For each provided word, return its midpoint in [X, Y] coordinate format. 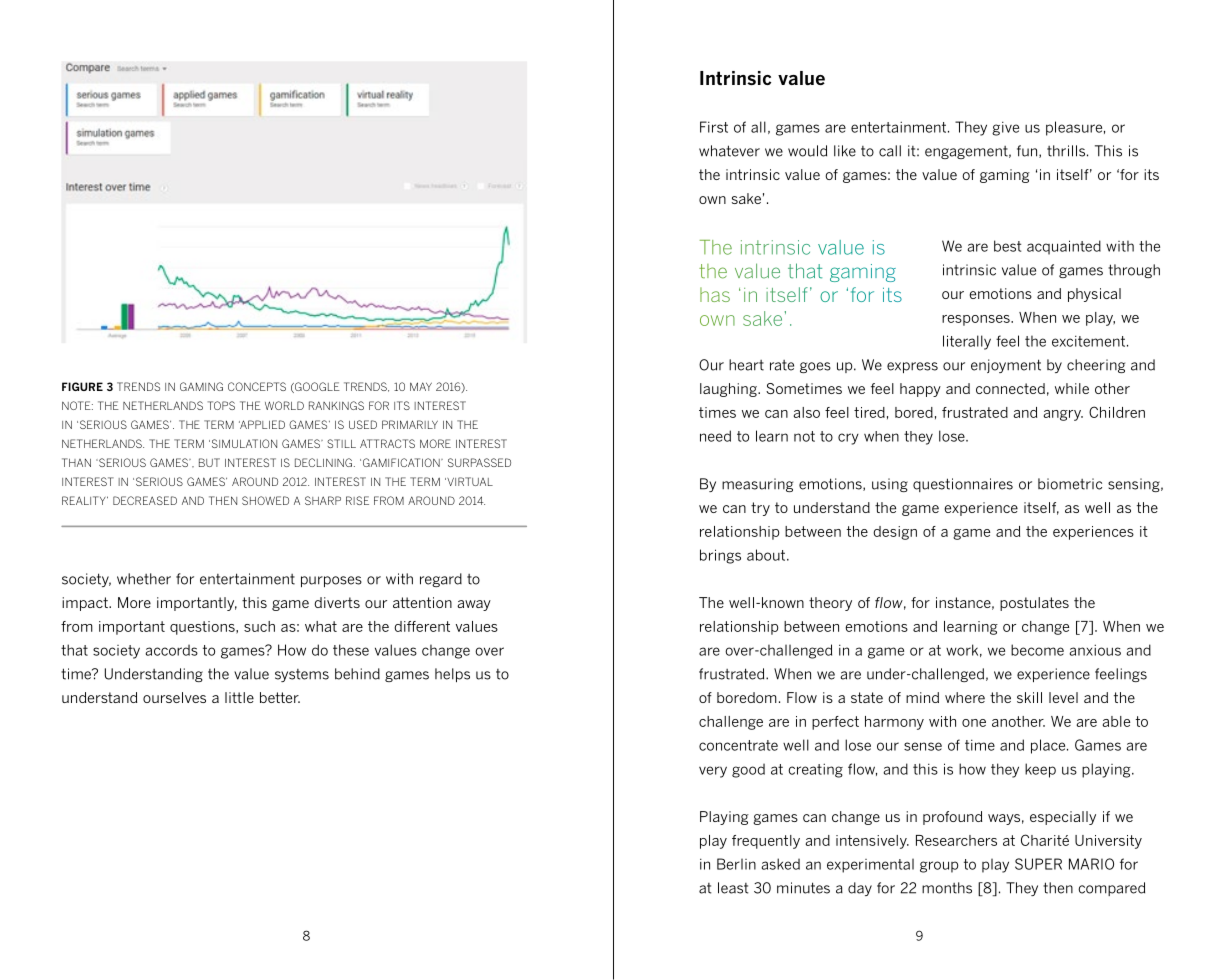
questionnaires [963, 485]
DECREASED [145, 500]
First [714, 127]
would [807, 151]
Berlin [736, 864]
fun [1028, 151]
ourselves [174, 697]
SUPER [1038, 864]
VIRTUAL [469, 481]
